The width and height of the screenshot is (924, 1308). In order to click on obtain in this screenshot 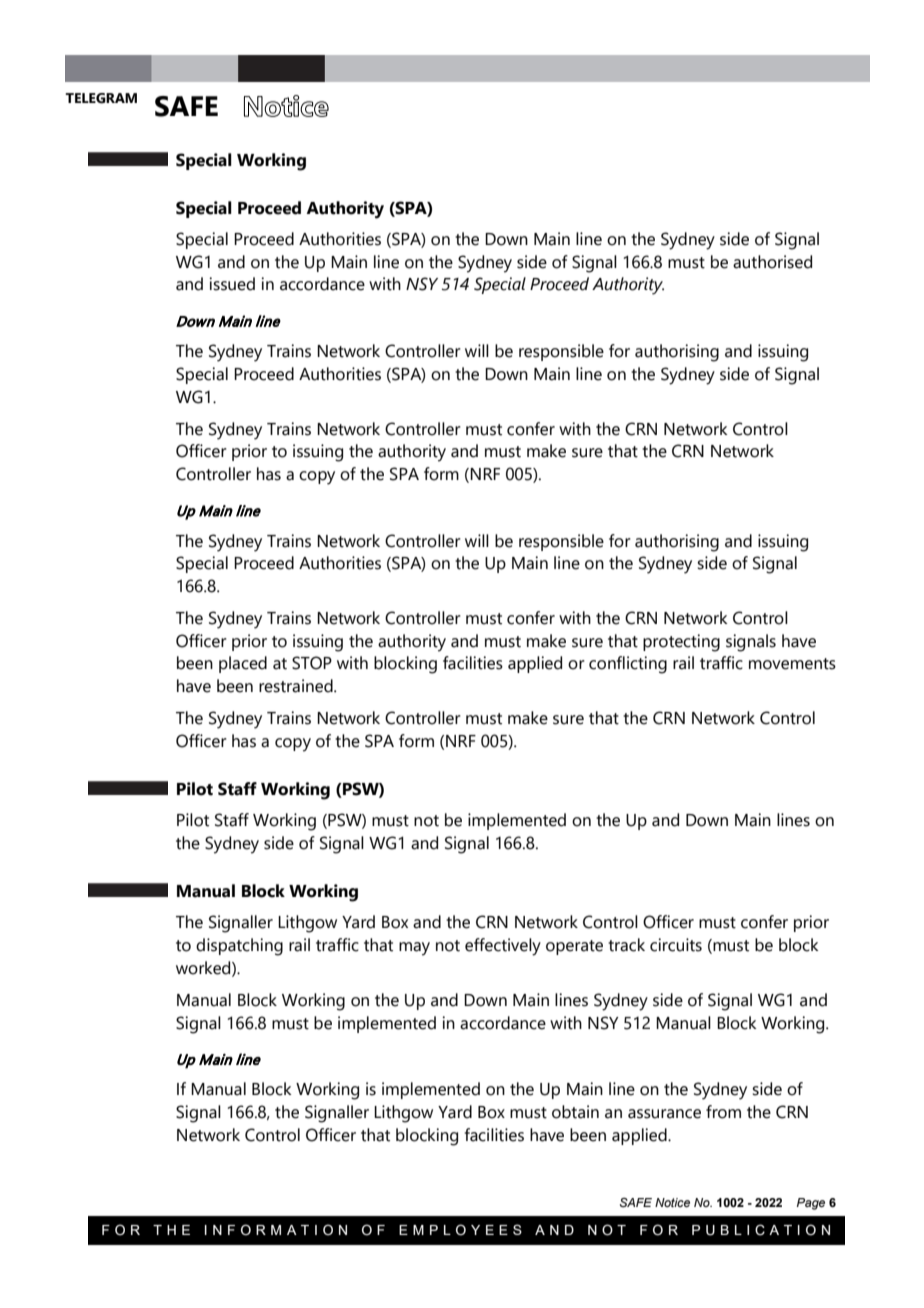, I will do `click(575, 1112)`.
